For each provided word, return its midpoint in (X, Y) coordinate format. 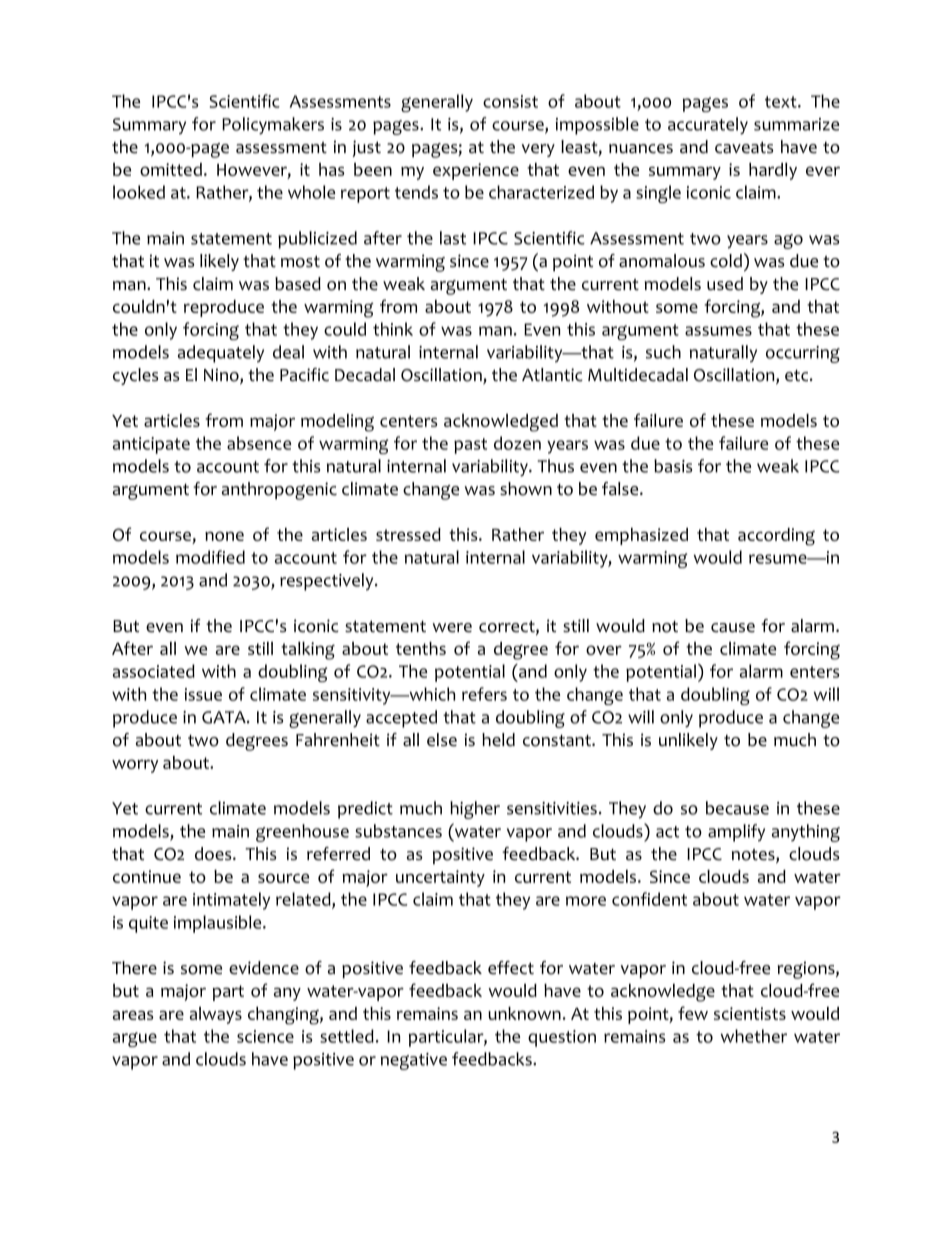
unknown (524, 1013)
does (214, 854)
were (452, 628)
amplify (736, 833)
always (216, 1015)
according (776, 537)
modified (210, 557)
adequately (221, 354)
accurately (708, 126)
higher (475, 810)
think (393, 329)
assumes (718, 331)
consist (510, 101)
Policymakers (273, 126)
